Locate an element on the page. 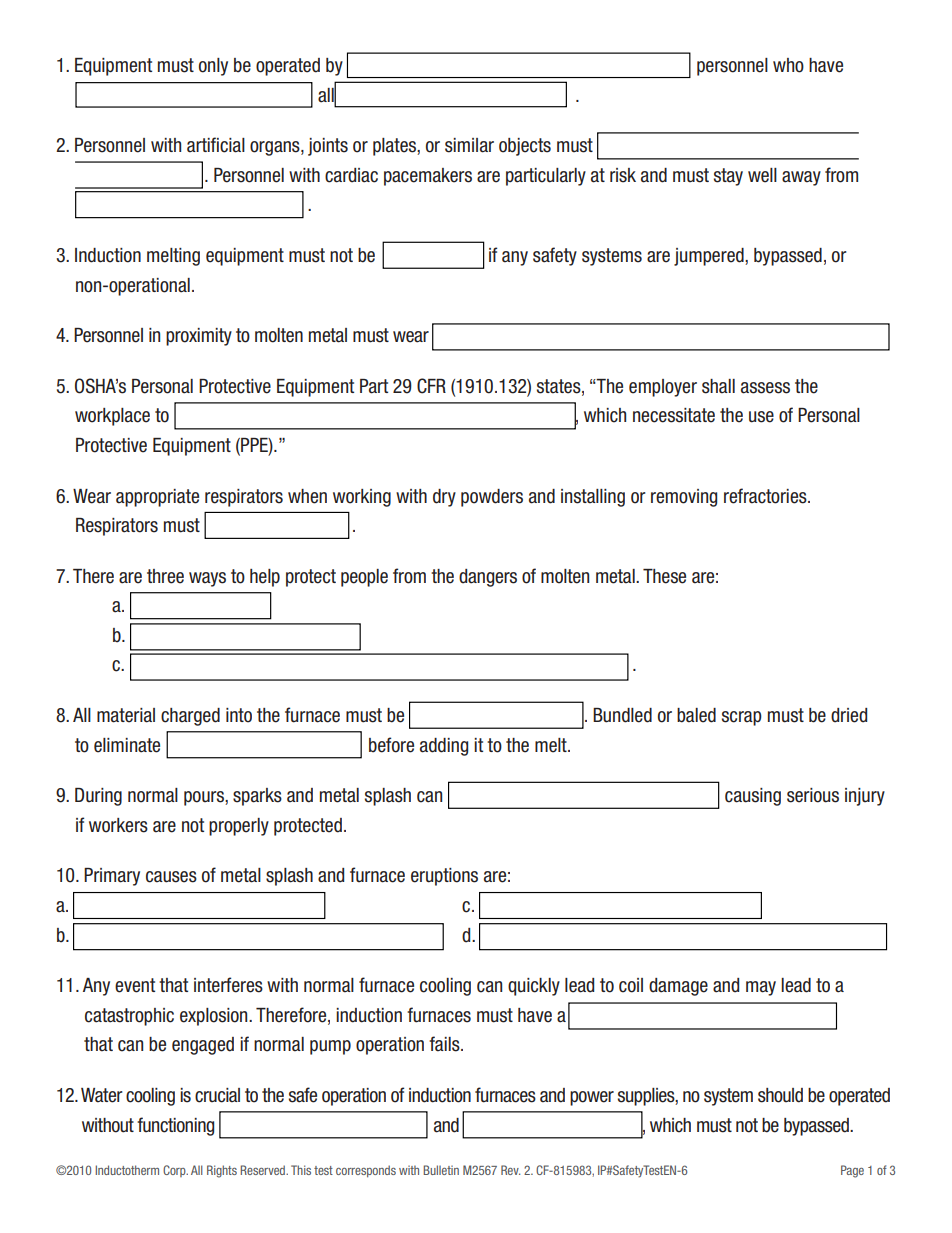 The height and width of the page is (1233, 952). adding is located at coordinates (444, 747).
